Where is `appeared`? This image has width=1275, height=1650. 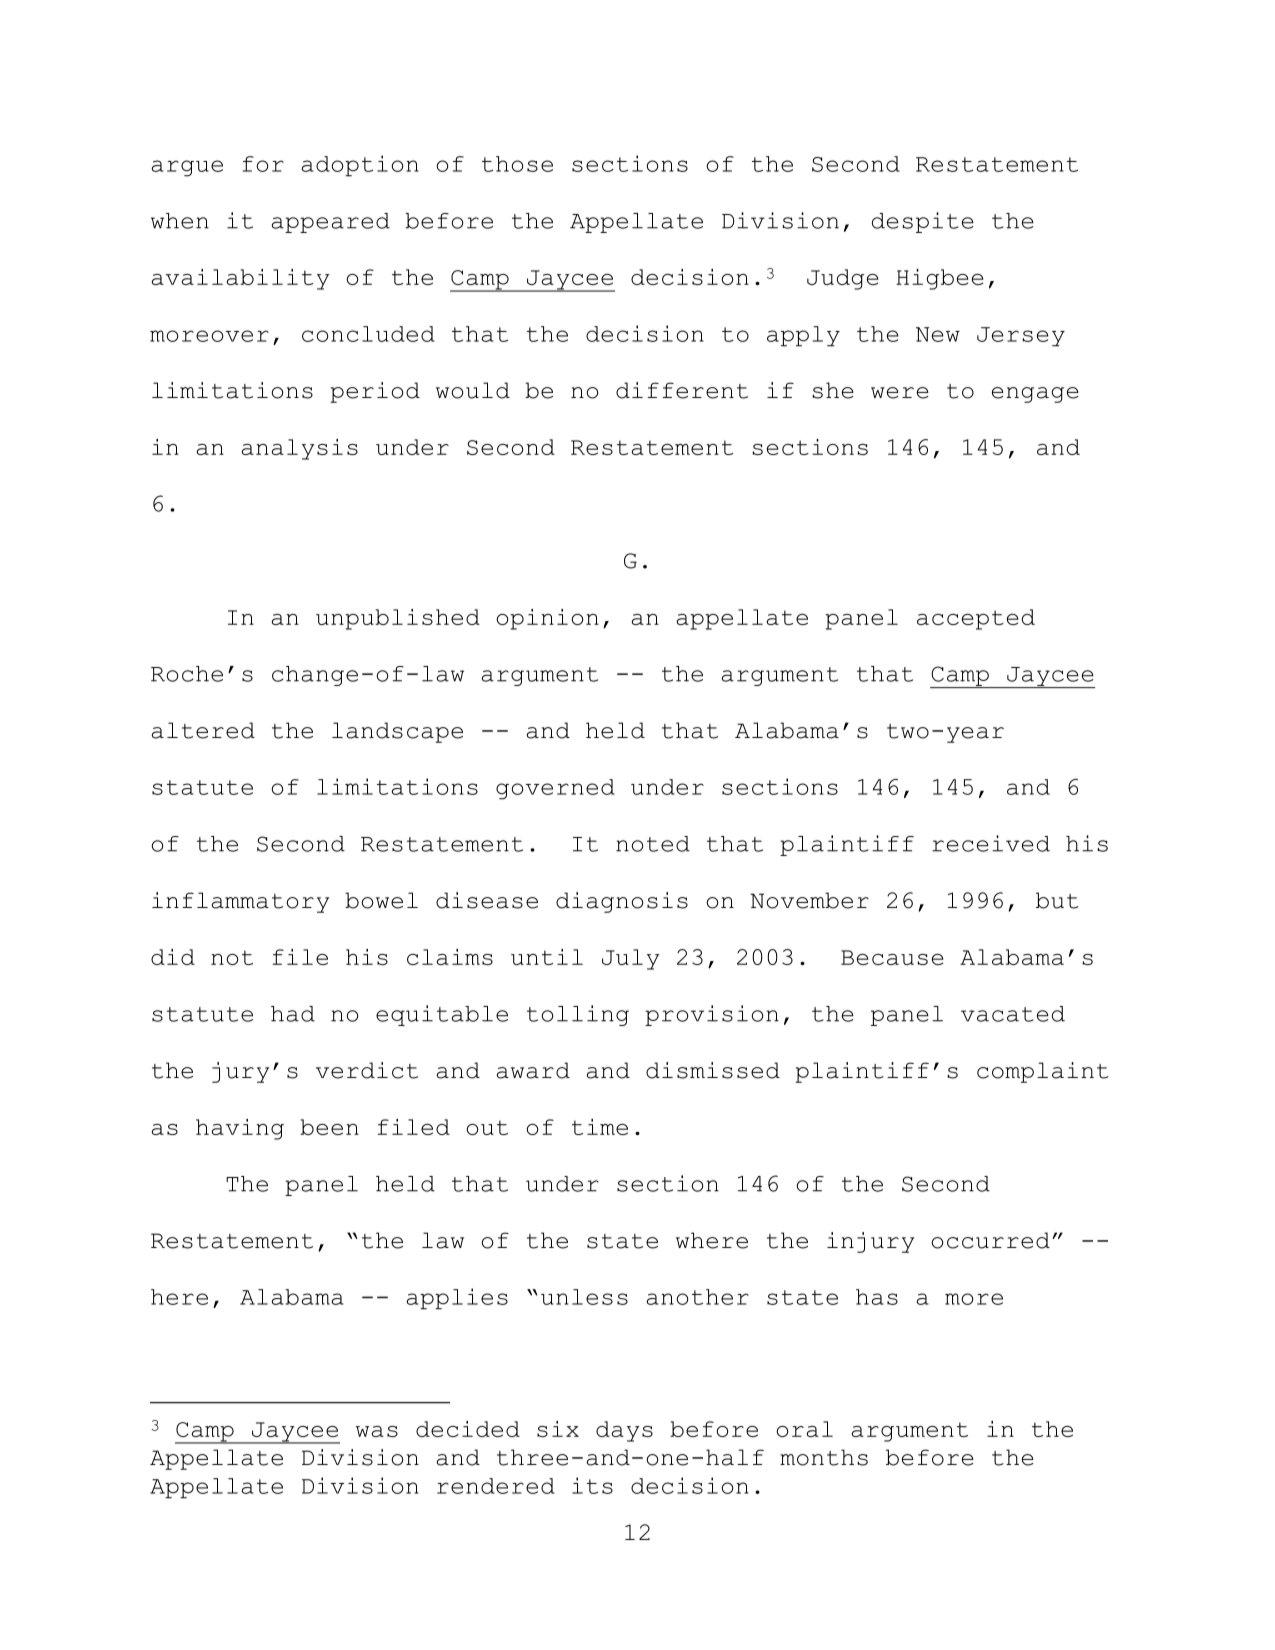 appeared is located at coordinates (330, 223).
